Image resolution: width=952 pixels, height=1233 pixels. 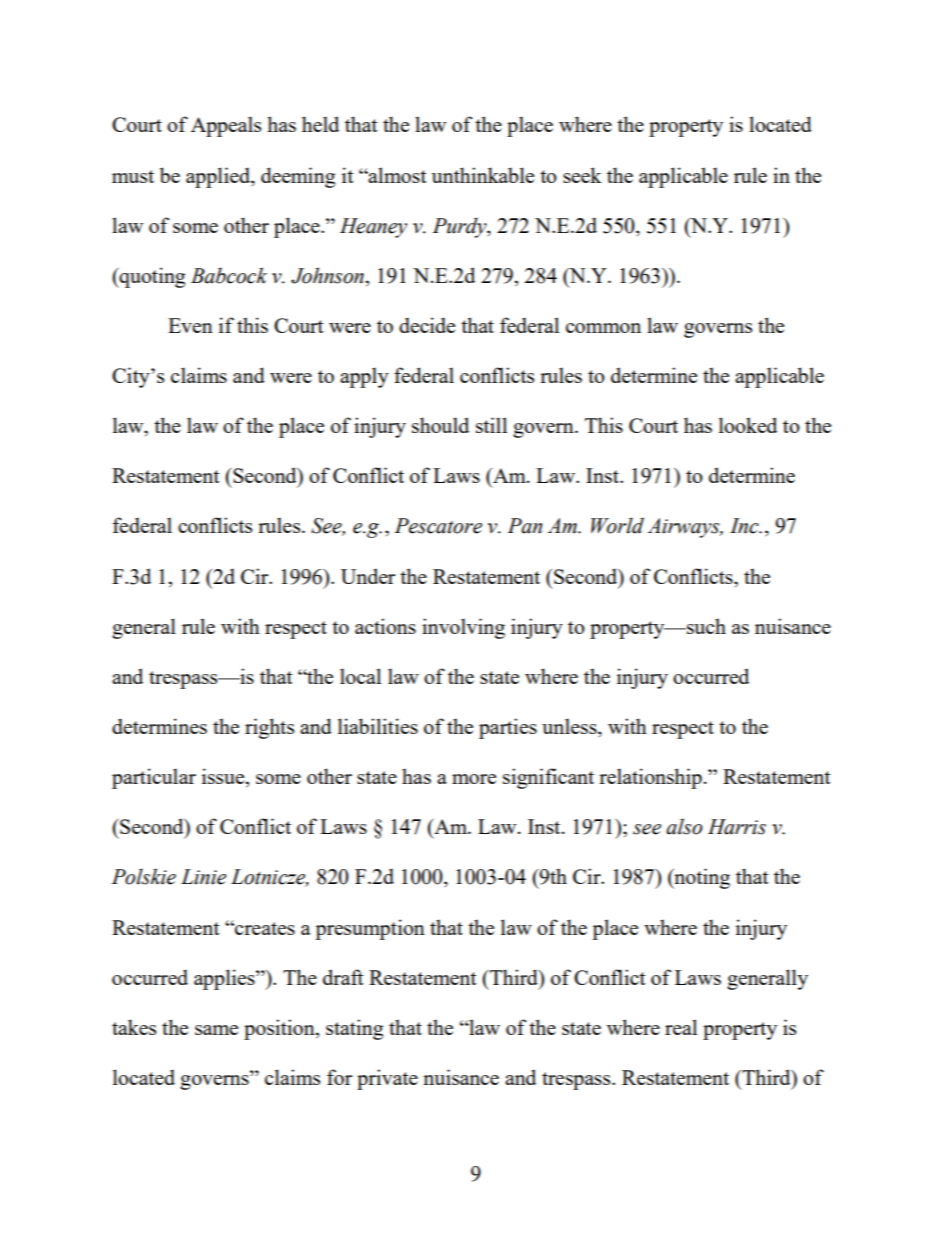 I want to click on particular, so click(x=154, y=778).
